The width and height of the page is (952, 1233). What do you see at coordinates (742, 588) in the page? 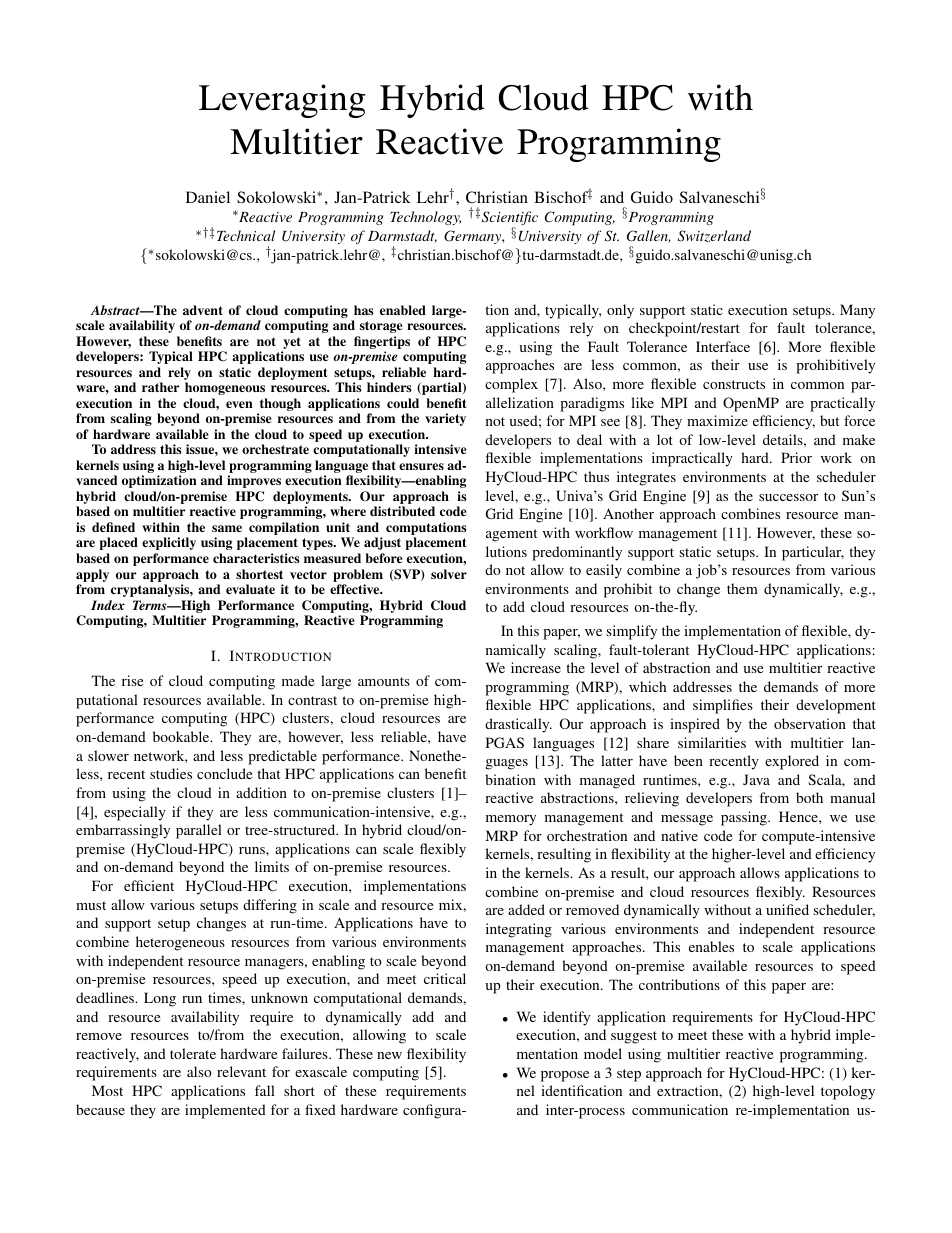
I see `them` at bounding box center [742, 588].
